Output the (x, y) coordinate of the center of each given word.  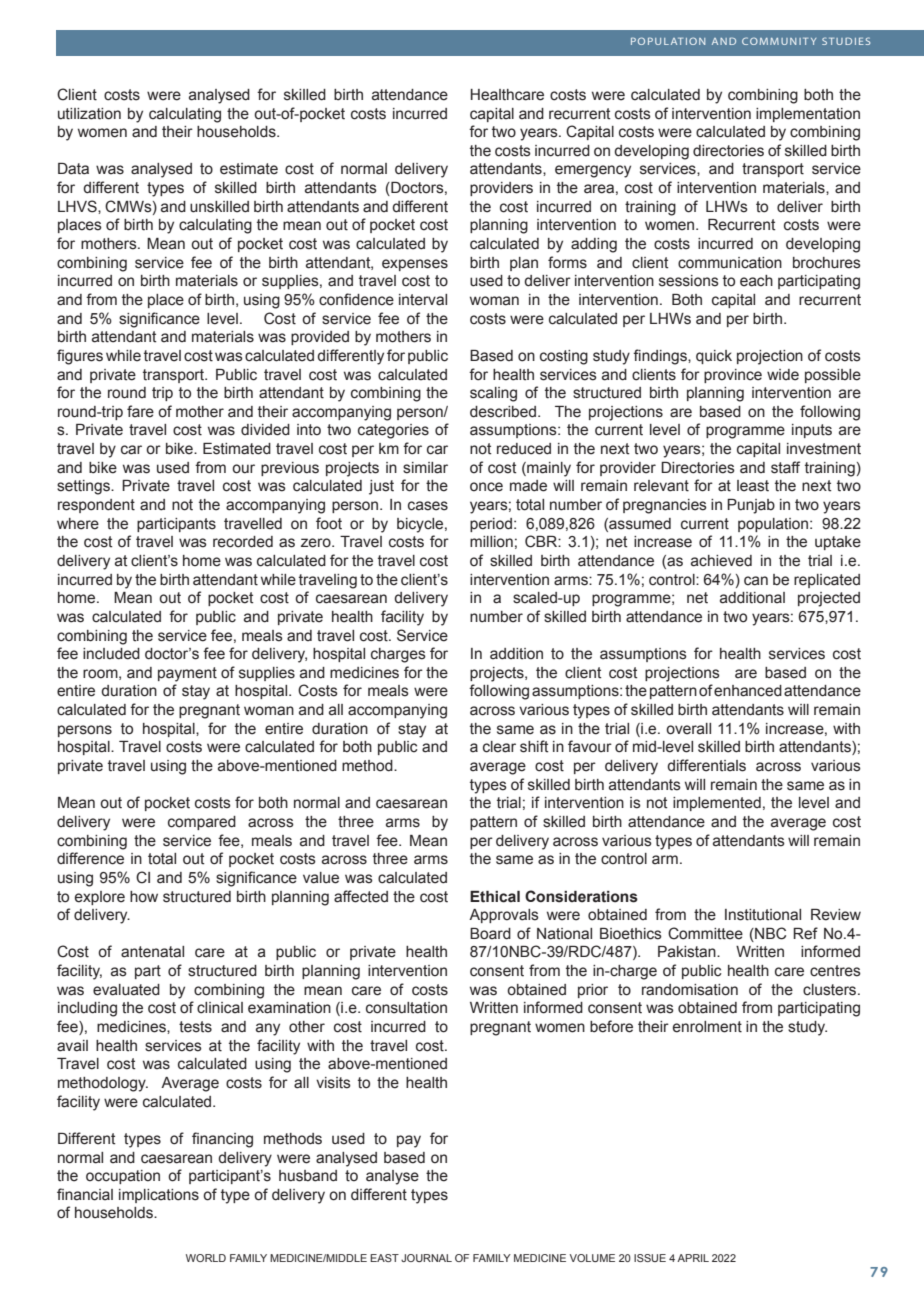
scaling (493, 394)
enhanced (748, 691)
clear (499, 747)
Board (490, 934)
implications (159, 1196)
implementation (808, 115)
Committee (705, 933)
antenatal (152, 952)
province (733, 376)
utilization (89, 114)
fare (140, 411)
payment (187, 674)
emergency (593, 171)
